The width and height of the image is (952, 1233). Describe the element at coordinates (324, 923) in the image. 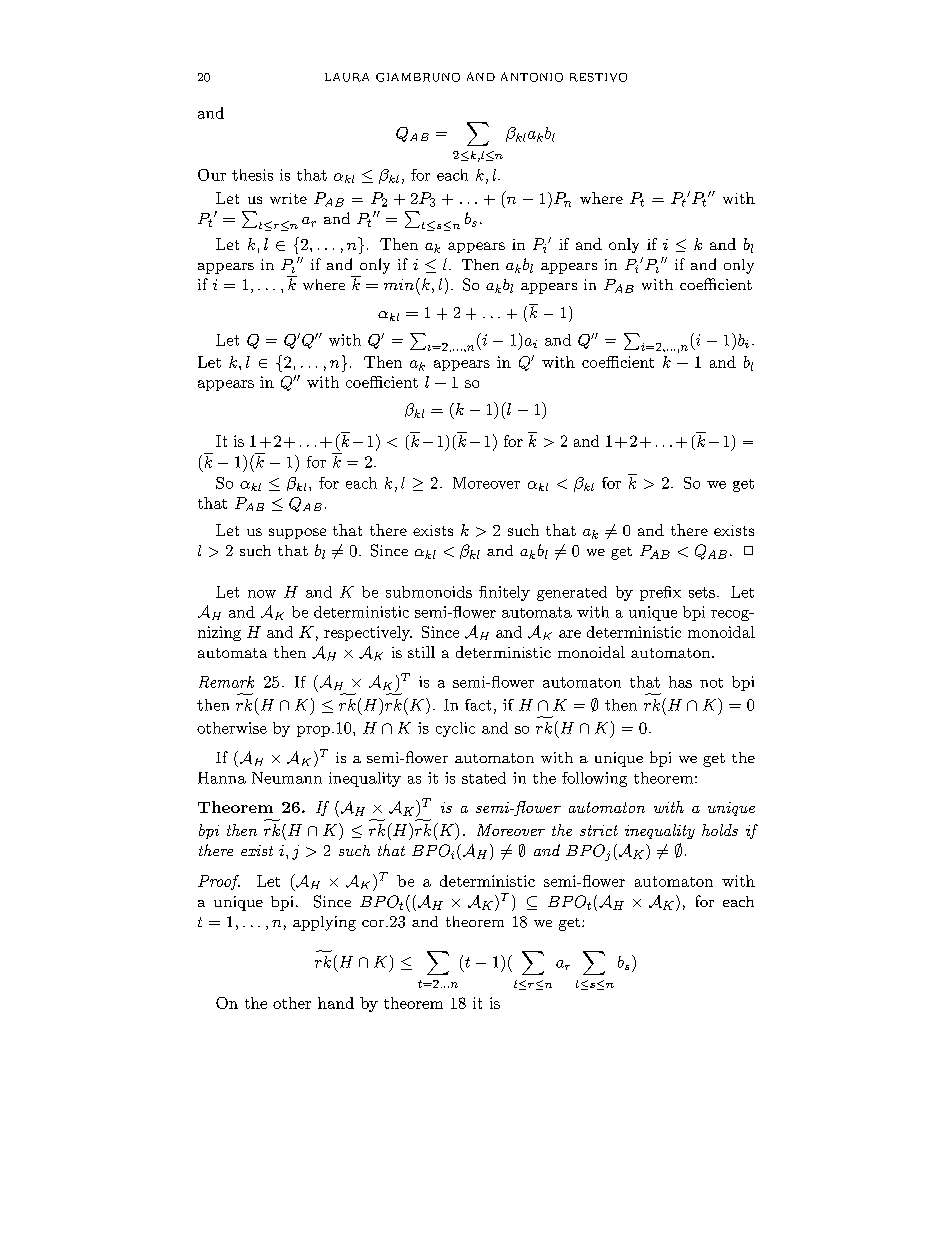

I see `applying` at that location.
